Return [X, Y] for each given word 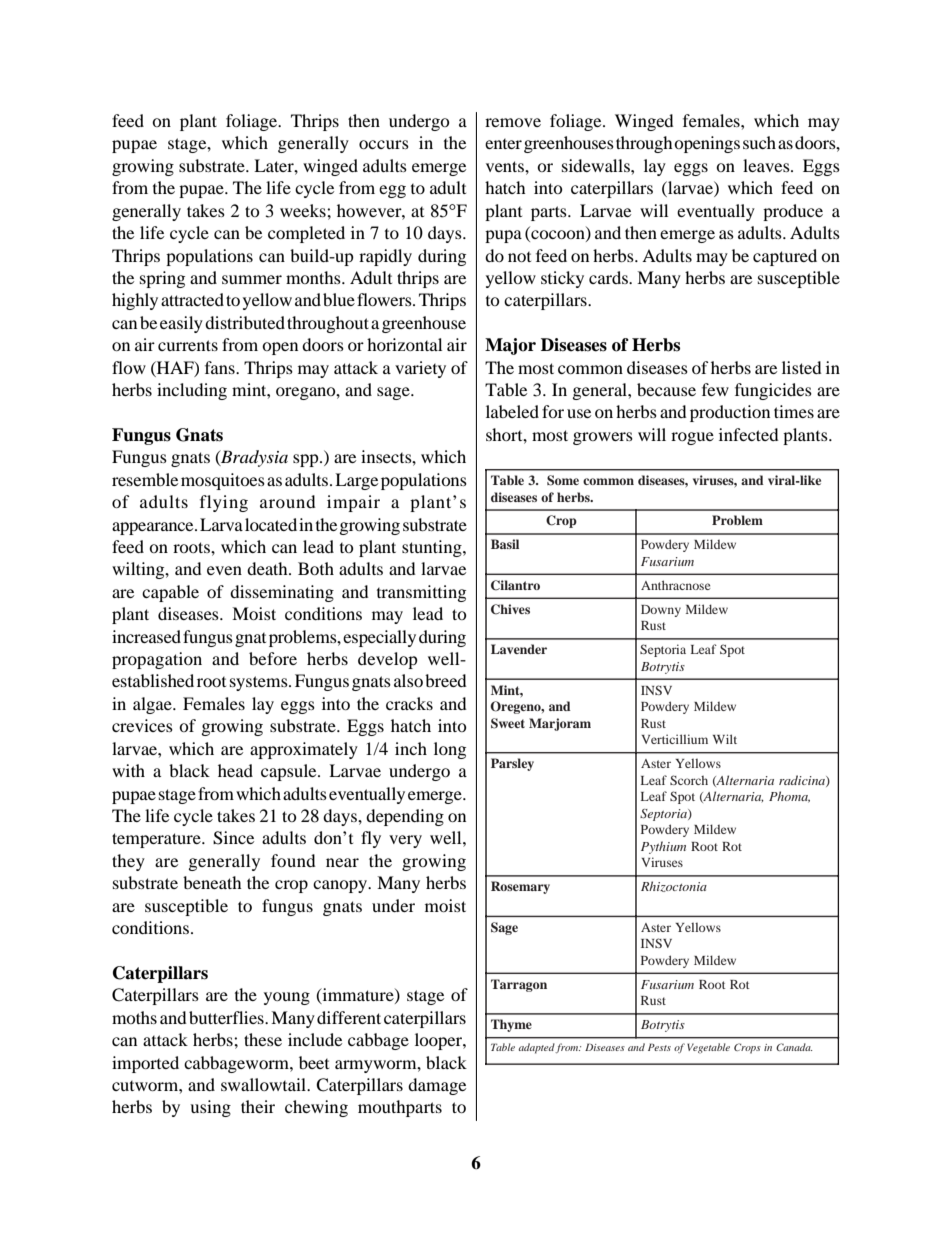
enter [503, 144]
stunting [433, 548]
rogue [692, 438]
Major [510, 346]
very [405, 841]
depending [405, 817]
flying [224, 503]
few [715, 389]
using [210, 1108]
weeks [304, 210]
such [759, 142]
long [450, 750]
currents [188, 345]
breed [446, 680]
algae [153, 705]
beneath [212, 882]
